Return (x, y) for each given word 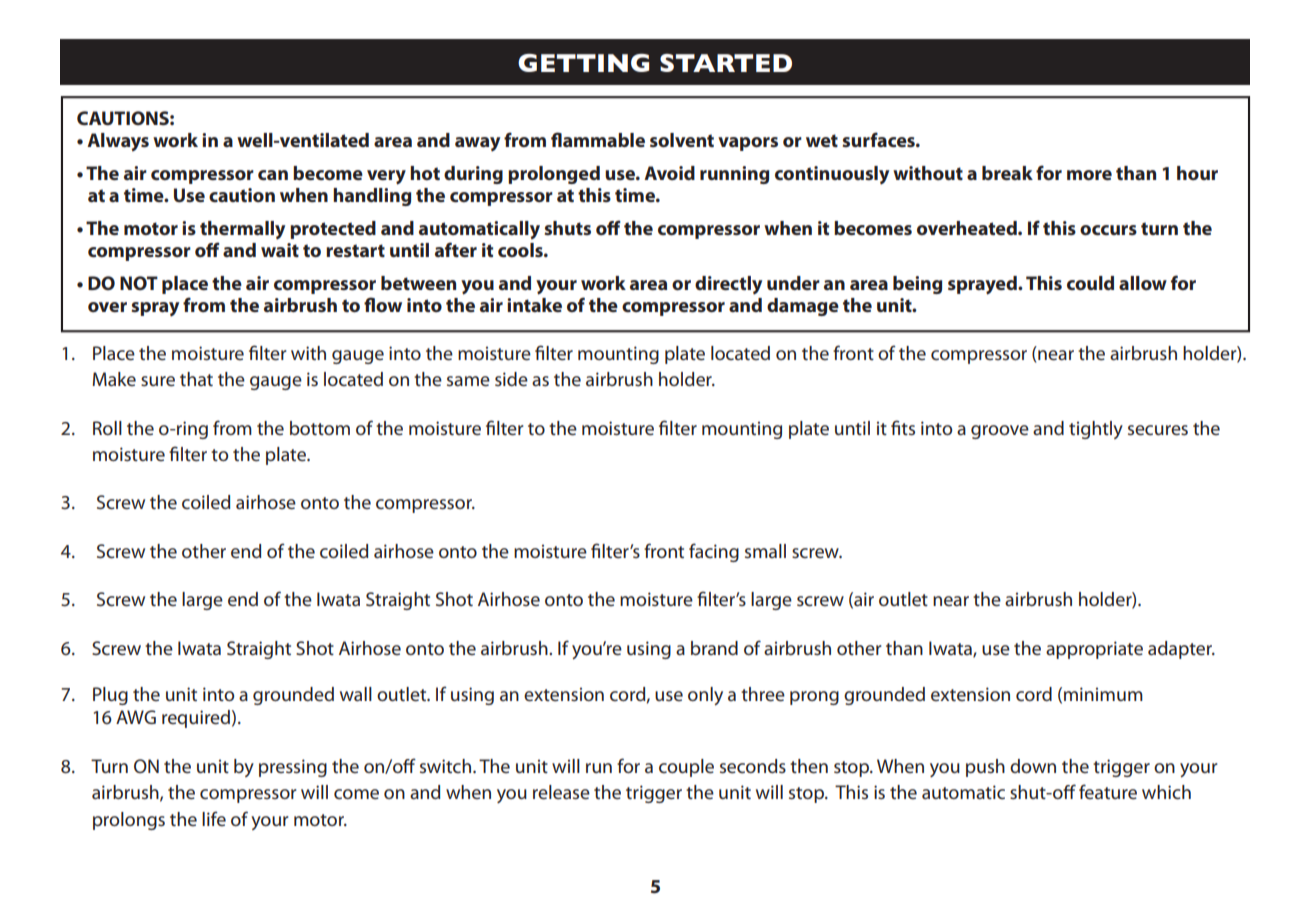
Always (118, 142)
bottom (320, 428)
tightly (1096, 430)
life (214, 819)
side (511, 379)
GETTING (583, 63)
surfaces (879, 139)
